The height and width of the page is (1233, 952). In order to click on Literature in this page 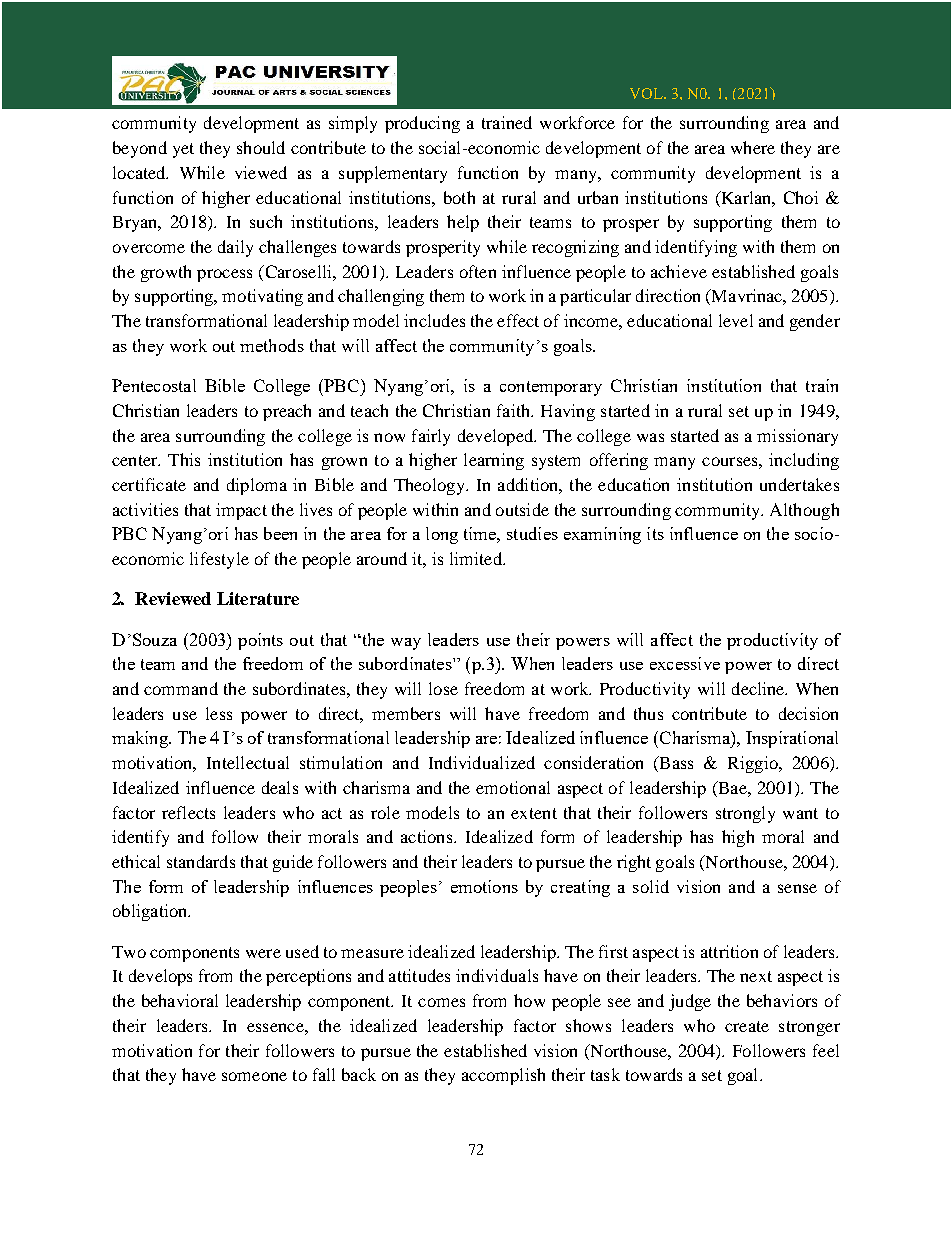, I will do `click(258, 598)`.
